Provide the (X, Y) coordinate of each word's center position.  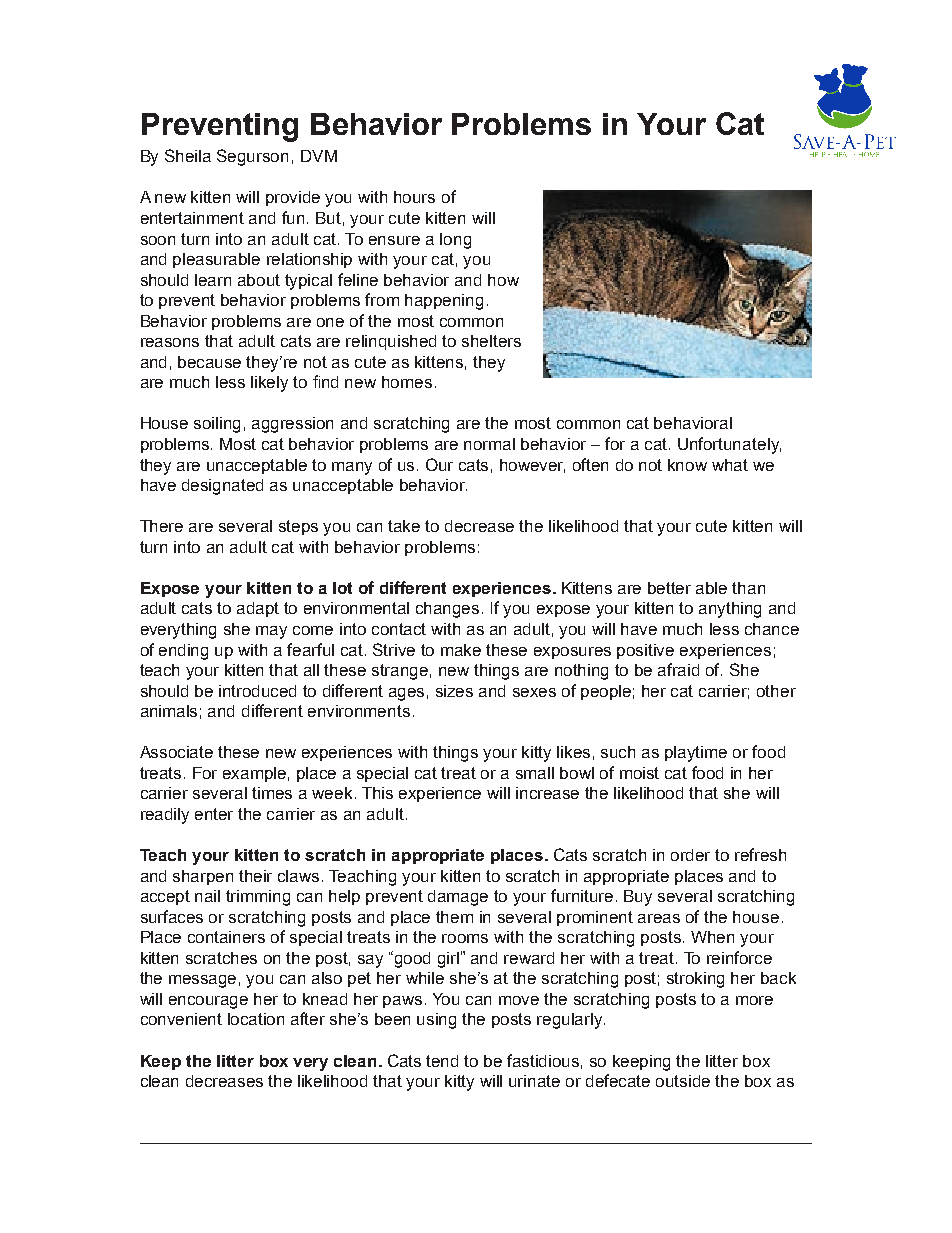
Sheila (188, 155)
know (687, 465)
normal (489, 444)
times (272, 793)
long (455, 241)
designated (222, 487)
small (535, 773)
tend (442, 1061)
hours (414, 197)
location (256, 1019)
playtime (696, 754)
